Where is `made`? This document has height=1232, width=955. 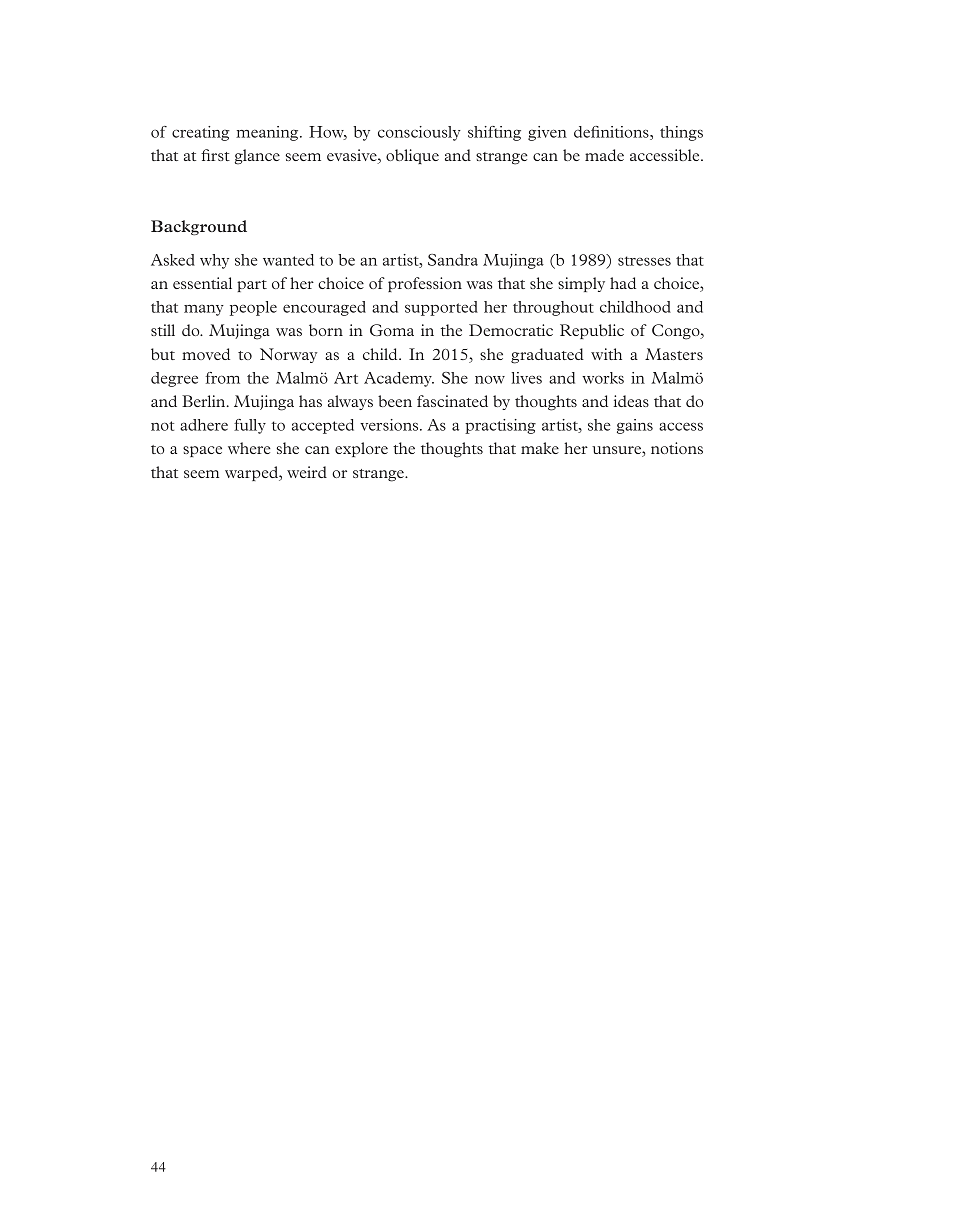 made is located at coordinates (604, 155).
